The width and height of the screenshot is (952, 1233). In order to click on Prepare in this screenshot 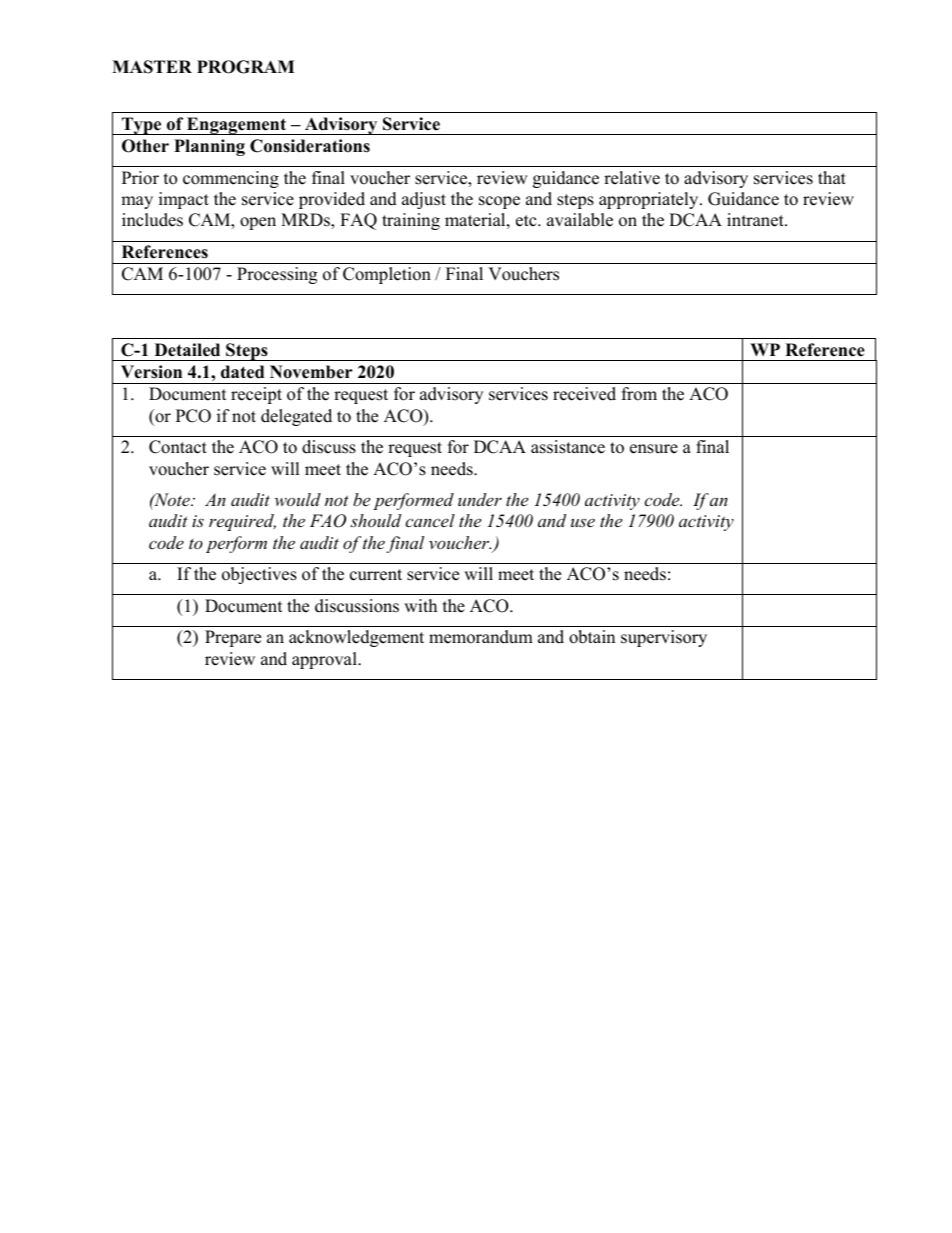, I will do `click(233, 638)`.
